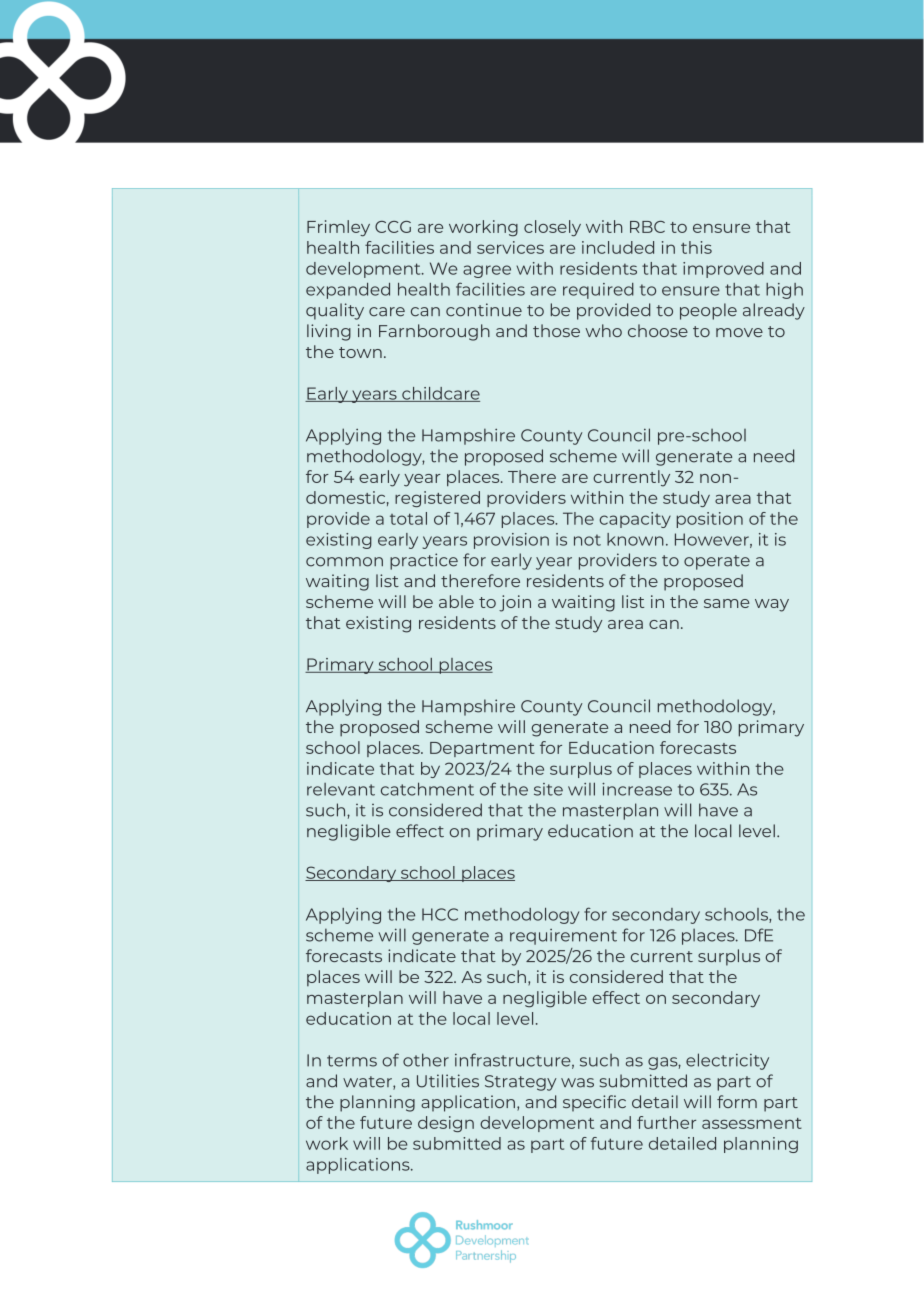 The image size is (924, 1308). I want to click on not, so click(587, 540).
